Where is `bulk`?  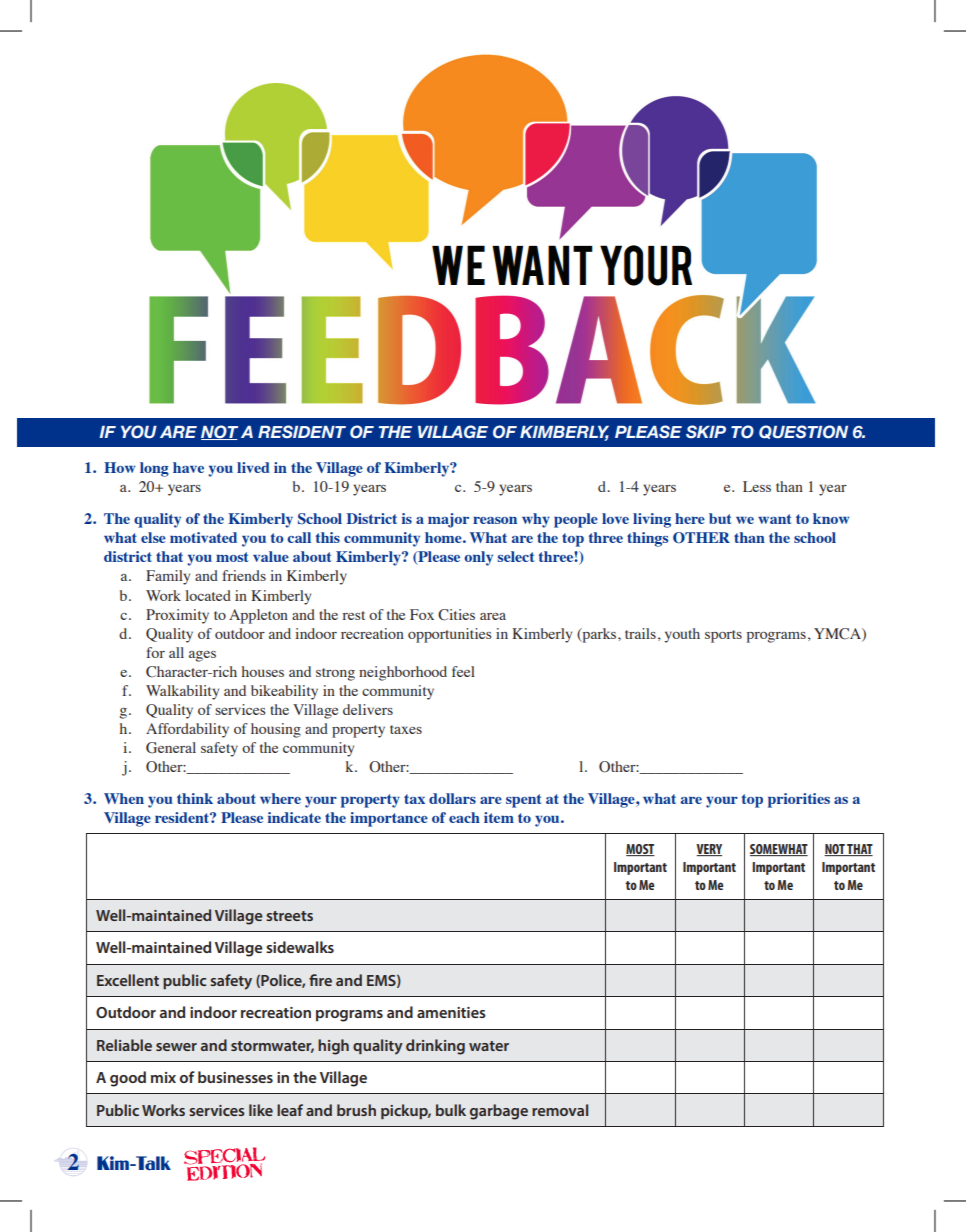 bulk is located at coordinates (451, 1110).
